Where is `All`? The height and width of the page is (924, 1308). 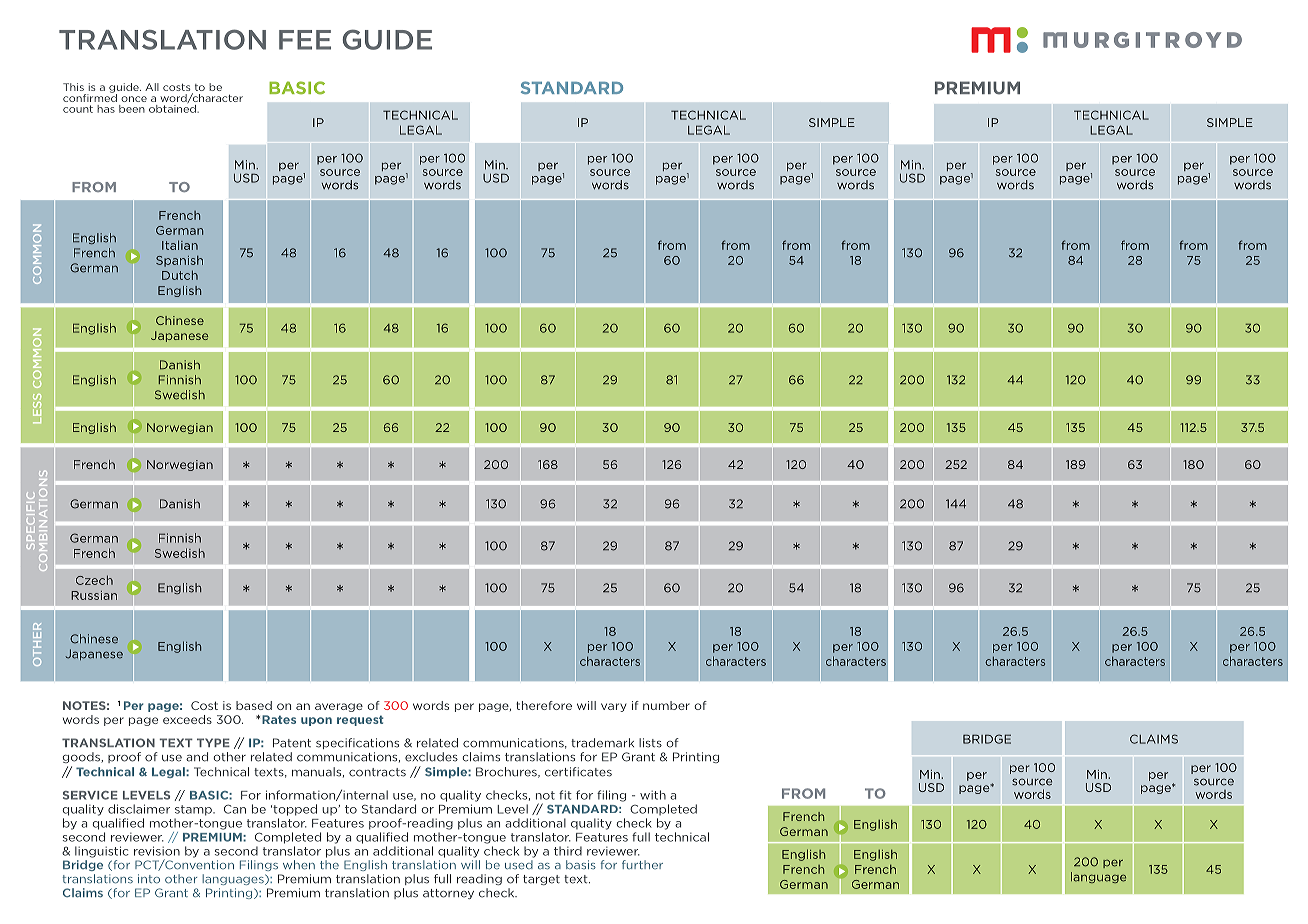 All is located at coordinates (152, 87).
